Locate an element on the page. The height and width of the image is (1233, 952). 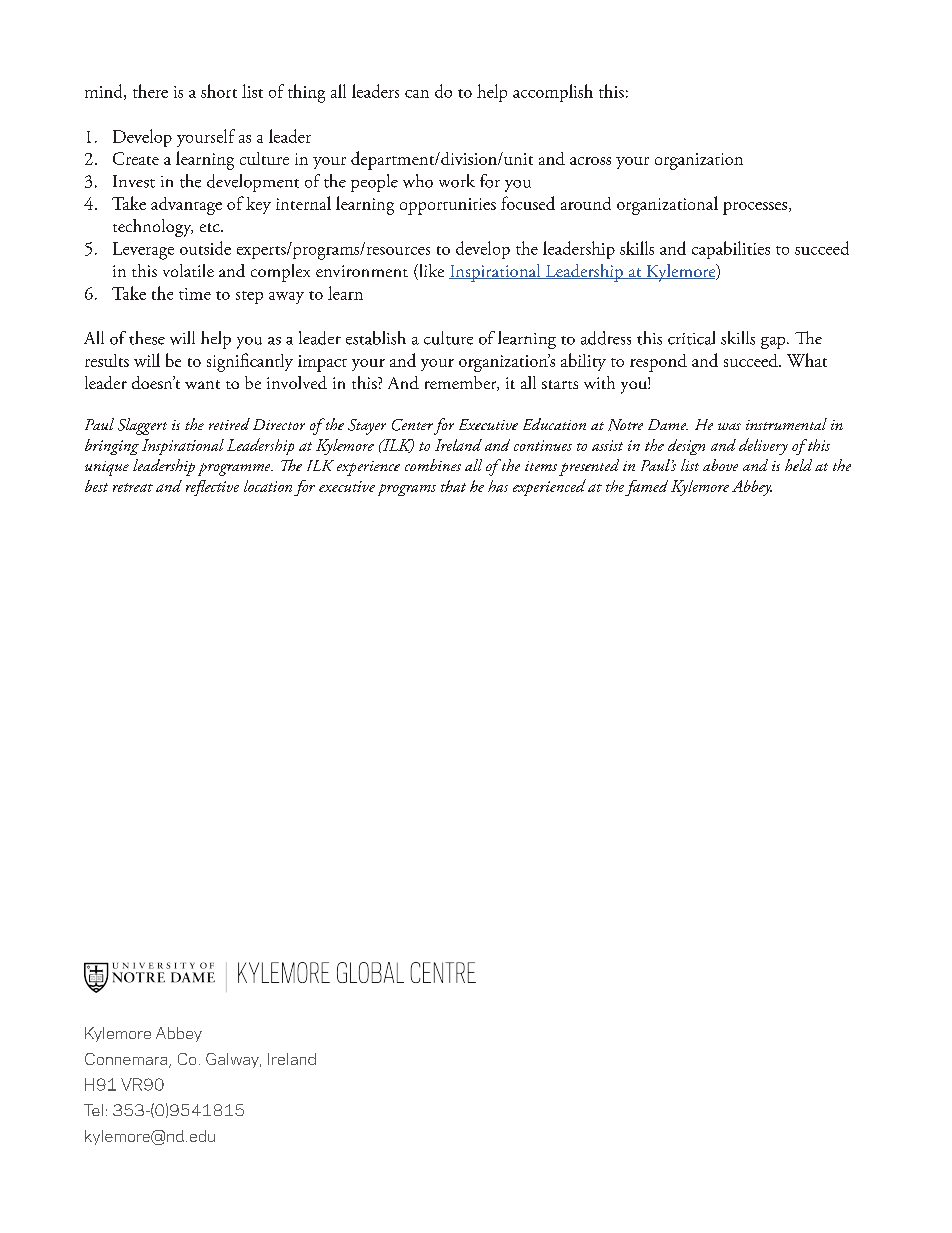
has is located at coordinates (498, 486).
